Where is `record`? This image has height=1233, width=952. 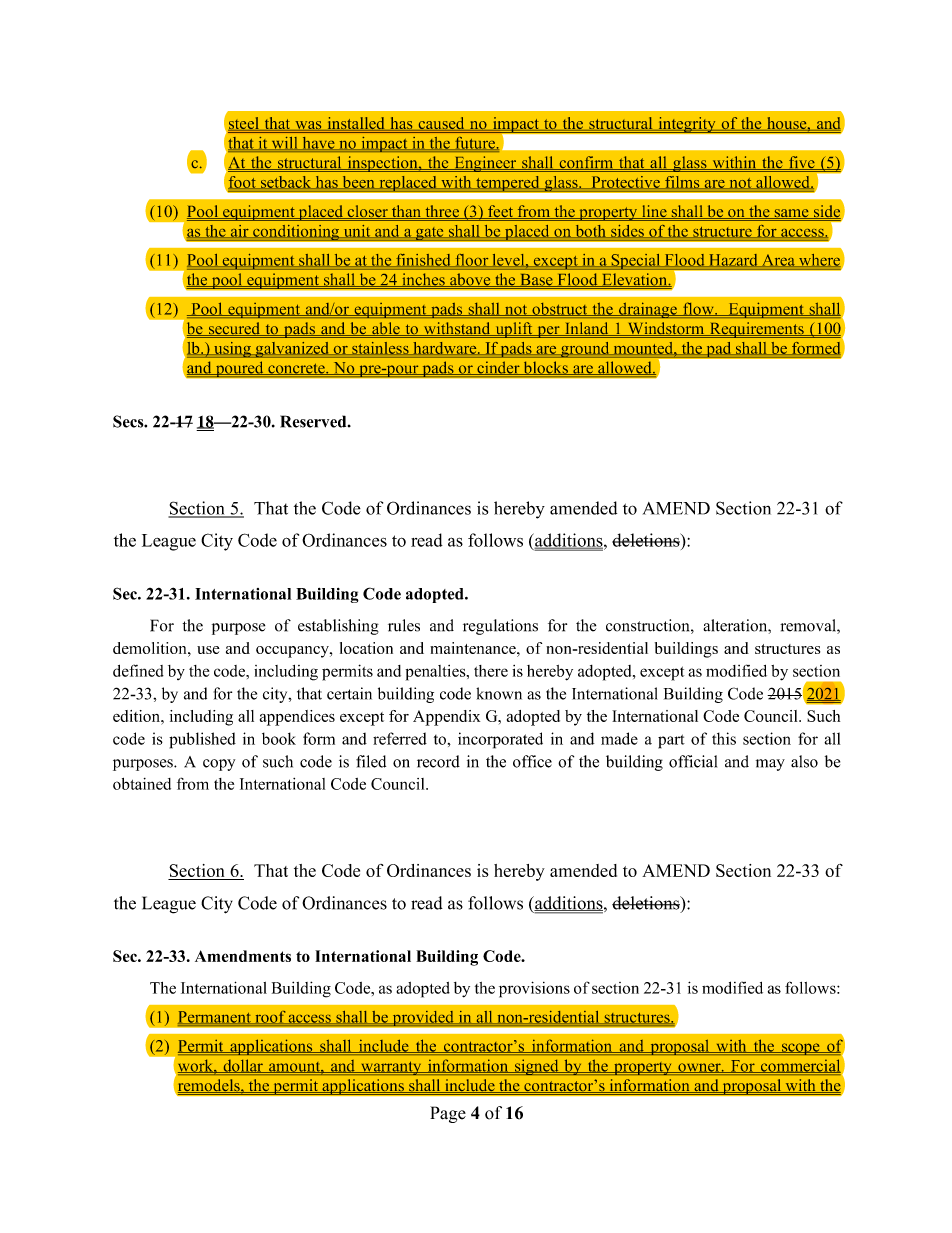
record is located at coordinates (438, 761).
